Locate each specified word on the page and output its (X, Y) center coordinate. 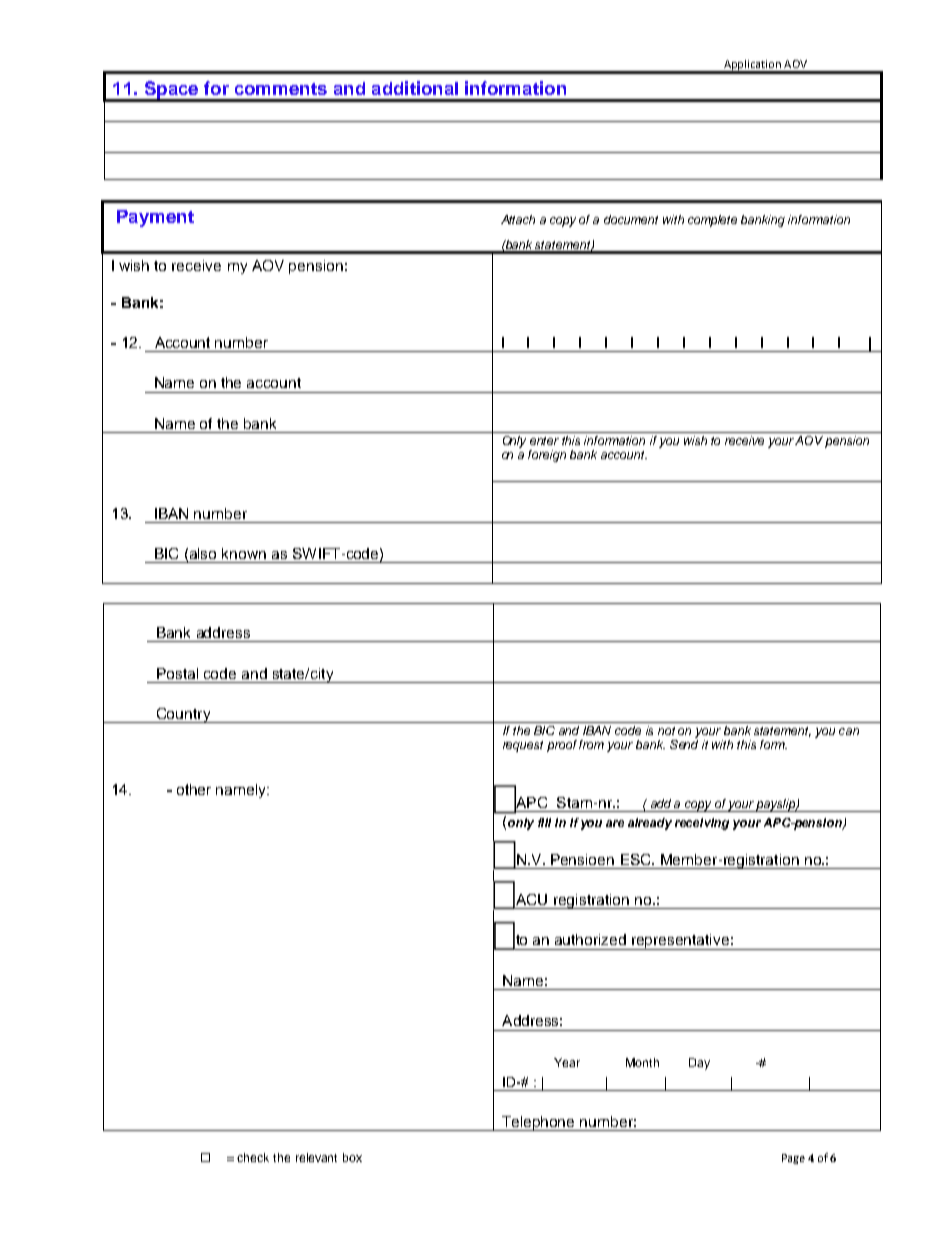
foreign (547, 456)
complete (712, 221)
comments (281, 89)
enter (544, 441)
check (253, 1157)
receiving (702, 824)
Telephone (538, 1123)
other (194, 789)
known (244, 553)
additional (415, 88)
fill (544, 822)
